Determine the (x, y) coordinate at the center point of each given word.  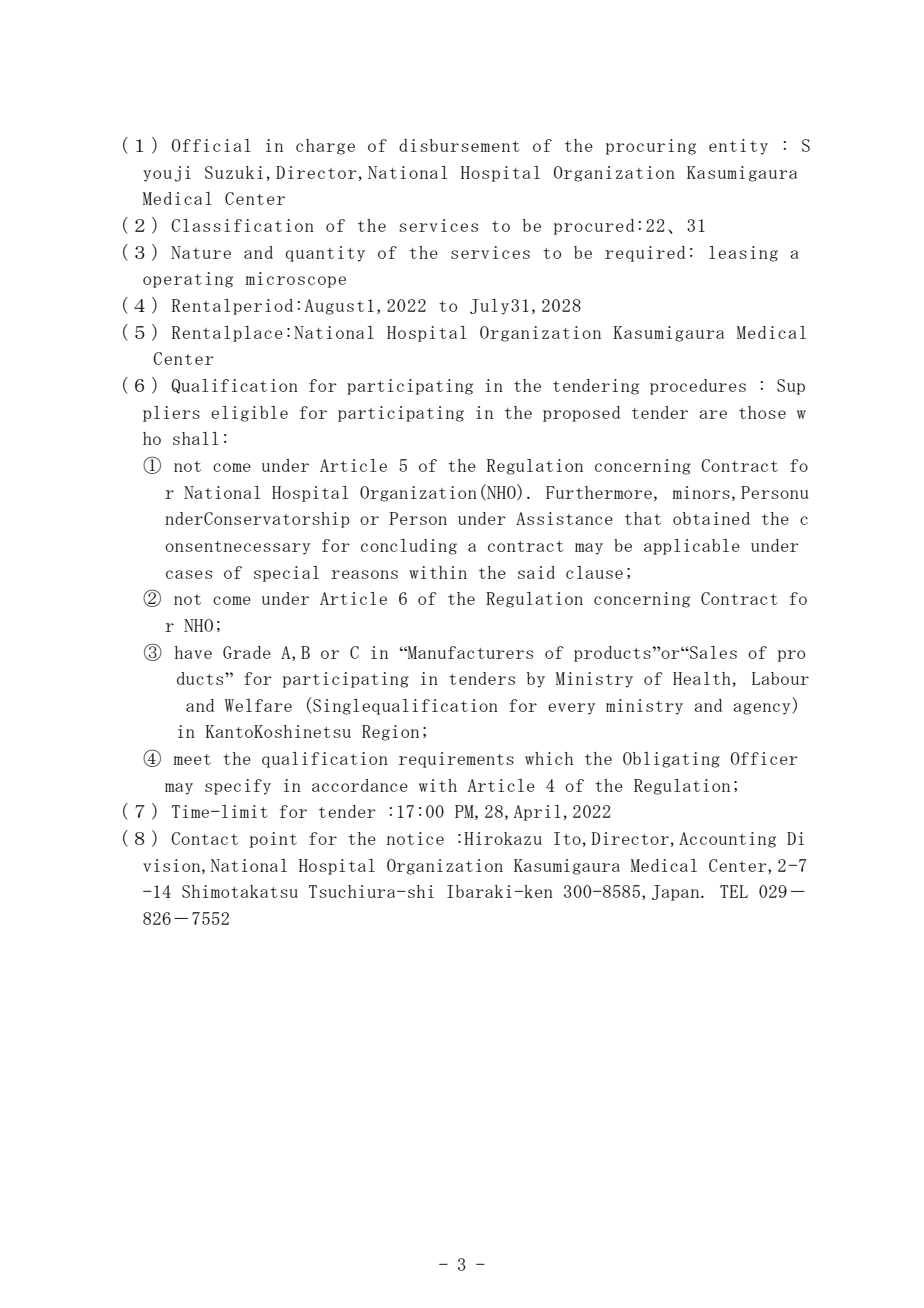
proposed (581, 414)
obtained (711, 518)
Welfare (258, 705)
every (571, 709)
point (273, 840)
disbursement (459, 145)
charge (325, 147)
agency (763, 709)
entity (738, 147)
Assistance (564, 518)
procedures (698, 387)
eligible (249, 414)
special (286, 574)
